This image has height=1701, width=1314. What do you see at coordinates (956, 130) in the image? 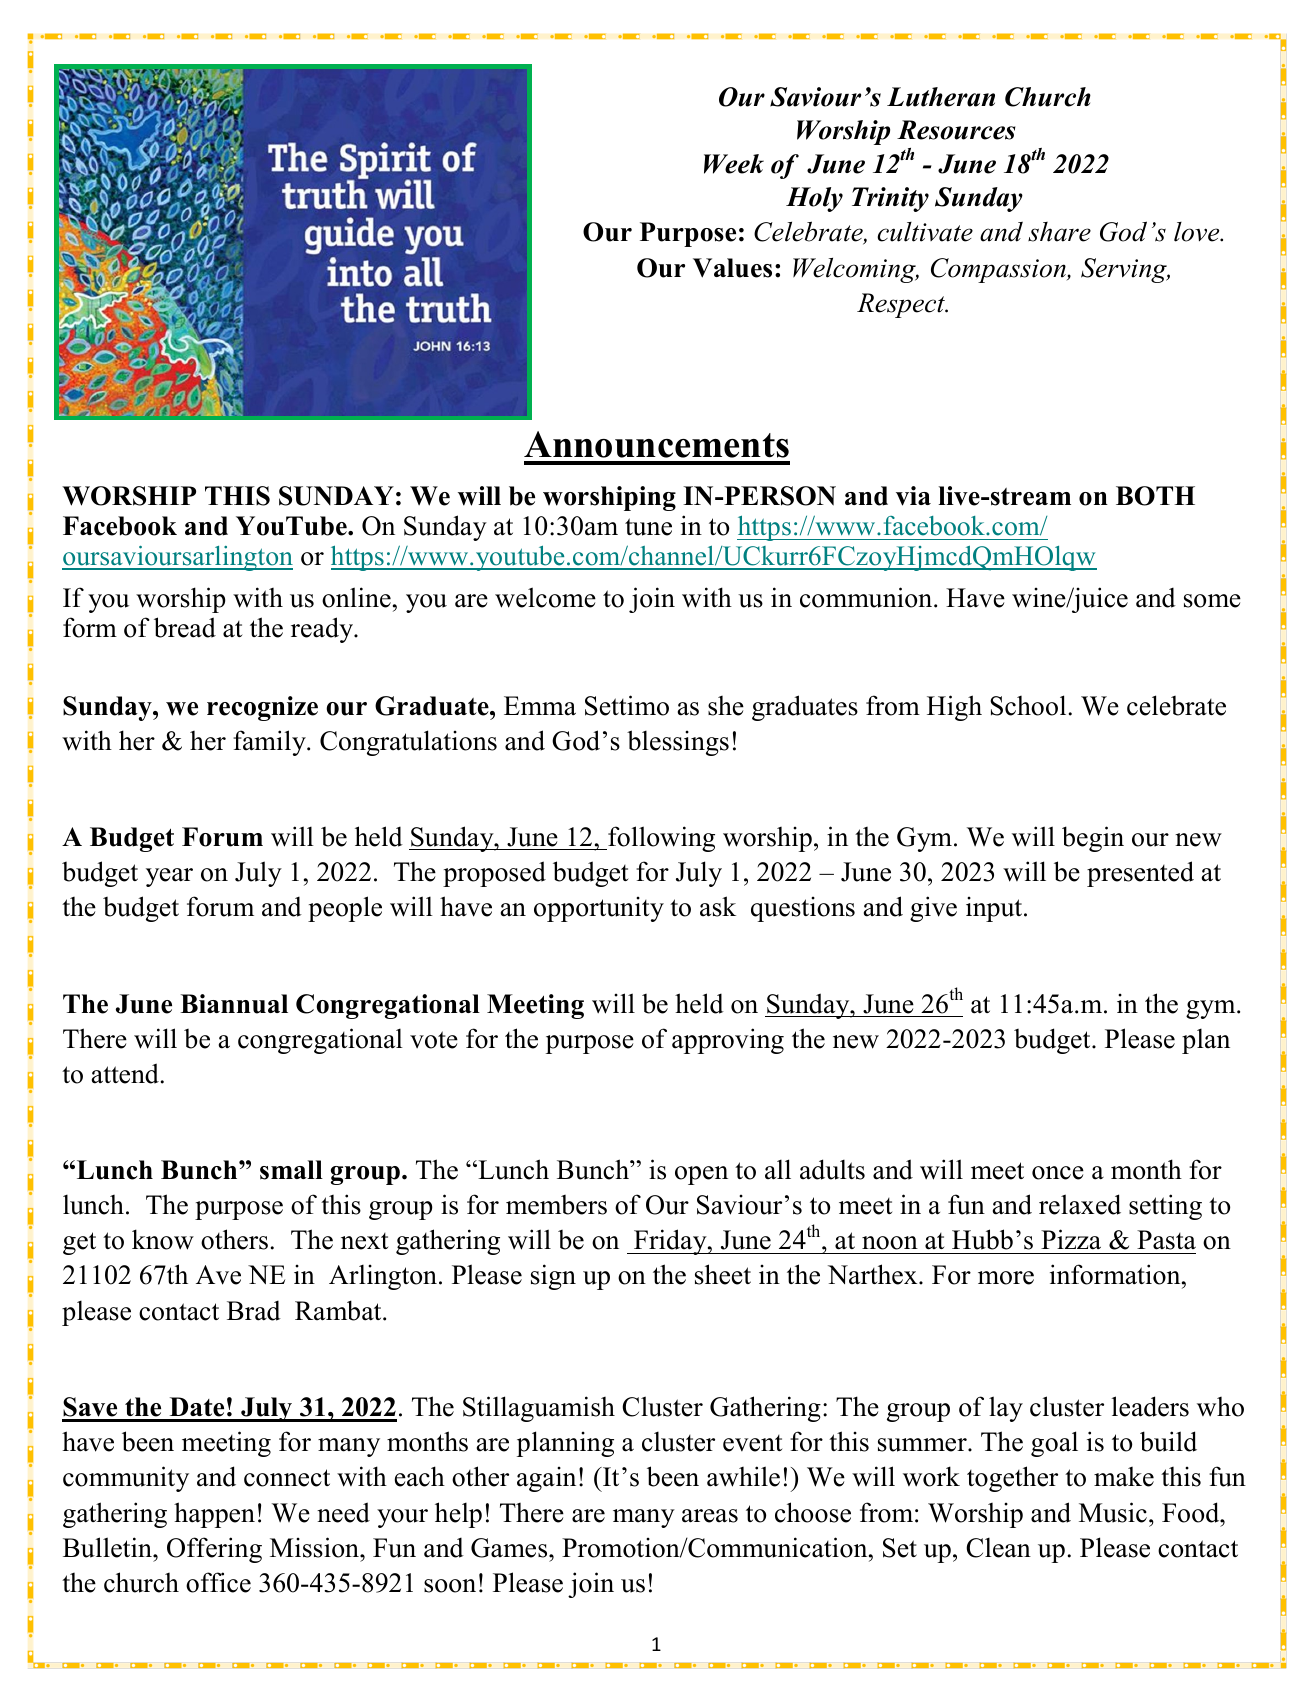
I see `Resources` at bounding box center [956, 130].
